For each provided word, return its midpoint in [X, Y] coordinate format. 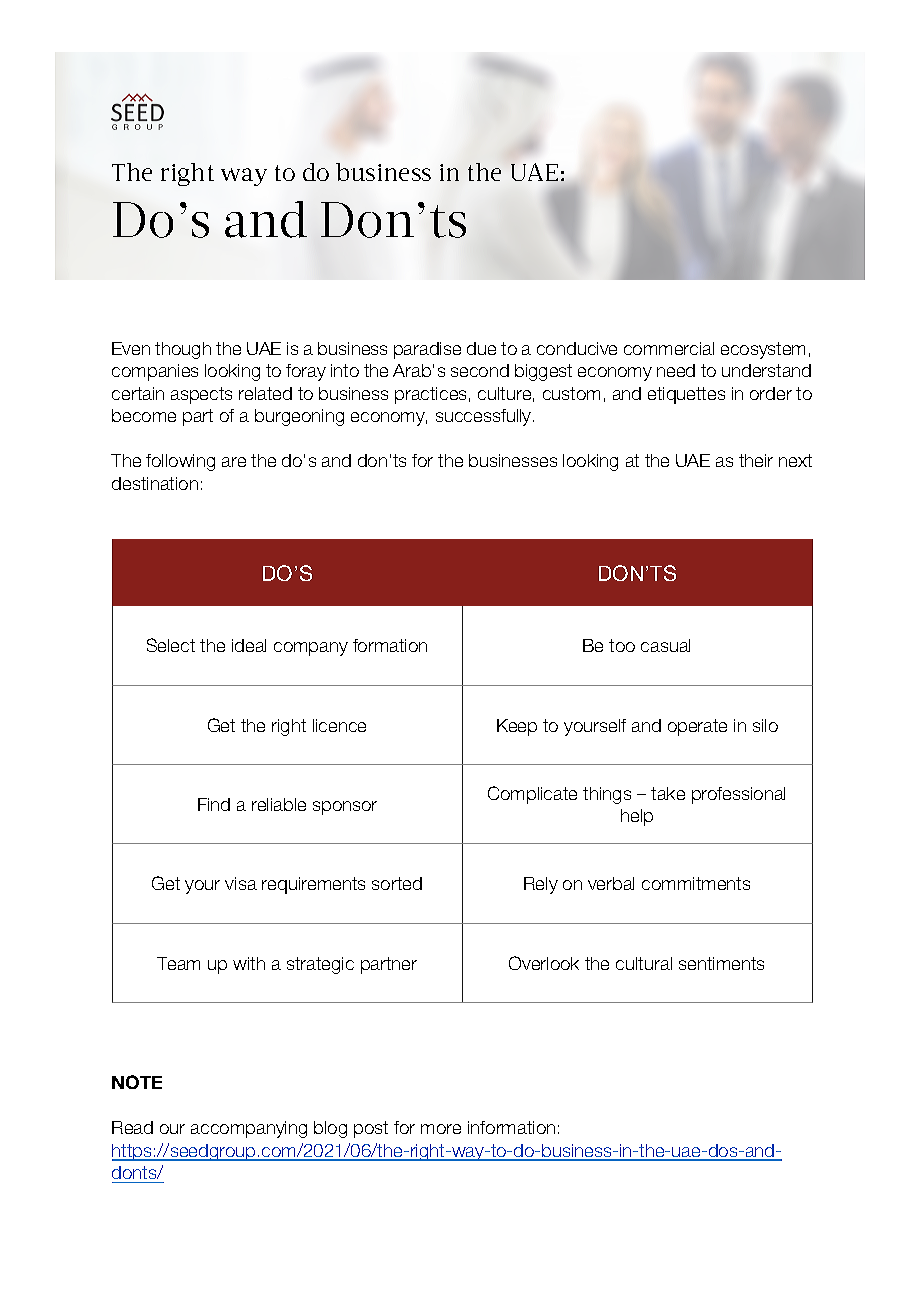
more [441, 1129]
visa [241, 883]
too [622, 645]
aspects [201, 395]
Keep [517, 727]
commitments [696, 883]
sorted [397, 883]
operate [697, 727]
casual [665, 645]
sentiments [721, 963]
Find [214, 804]
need [676, 370]
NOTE [137, 1082]
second [480, 370]
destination [155, 483]
